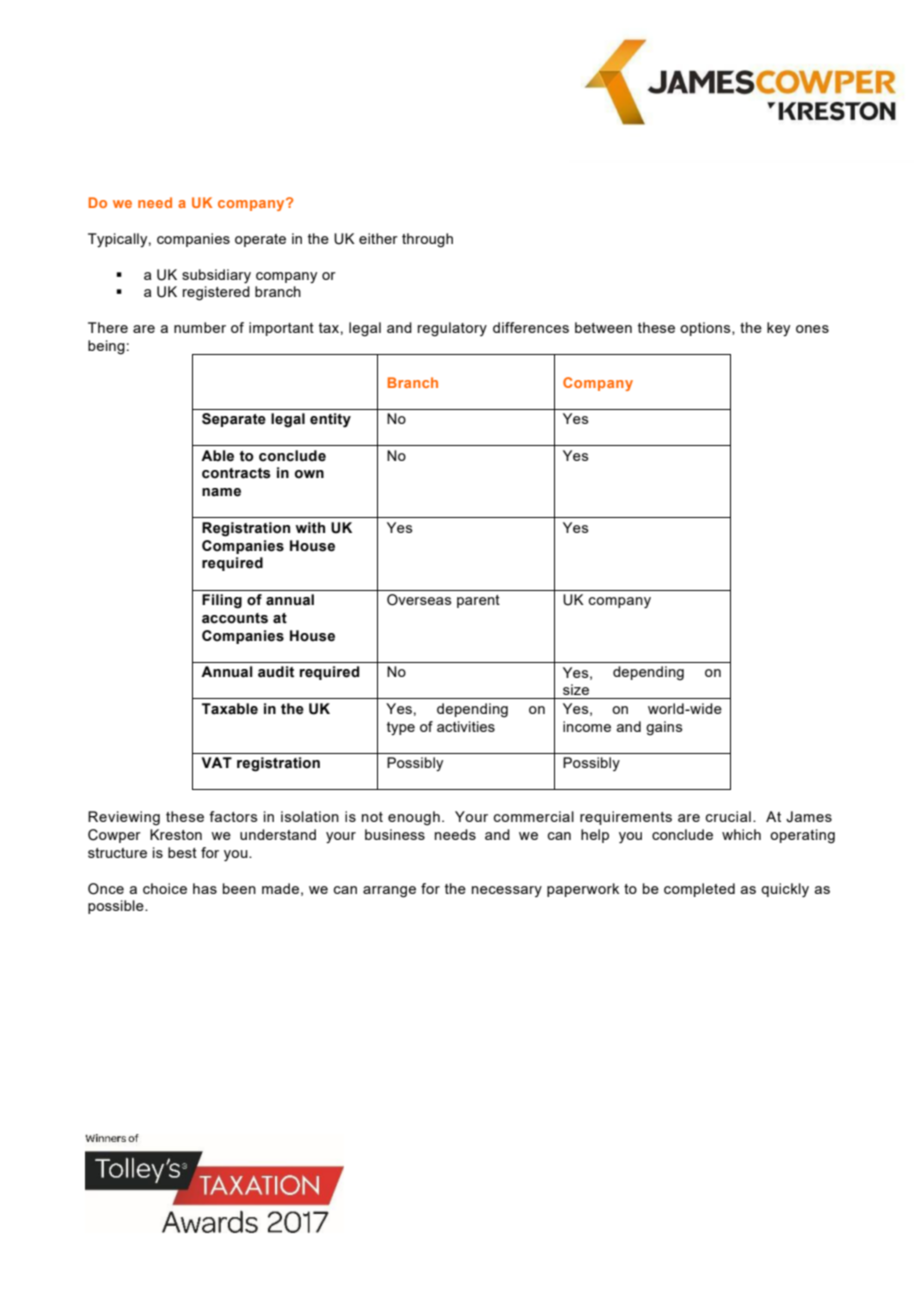  What do you see at coordinates (205, 888) in the image?
I see `has` at bounding box center [205, 888].
